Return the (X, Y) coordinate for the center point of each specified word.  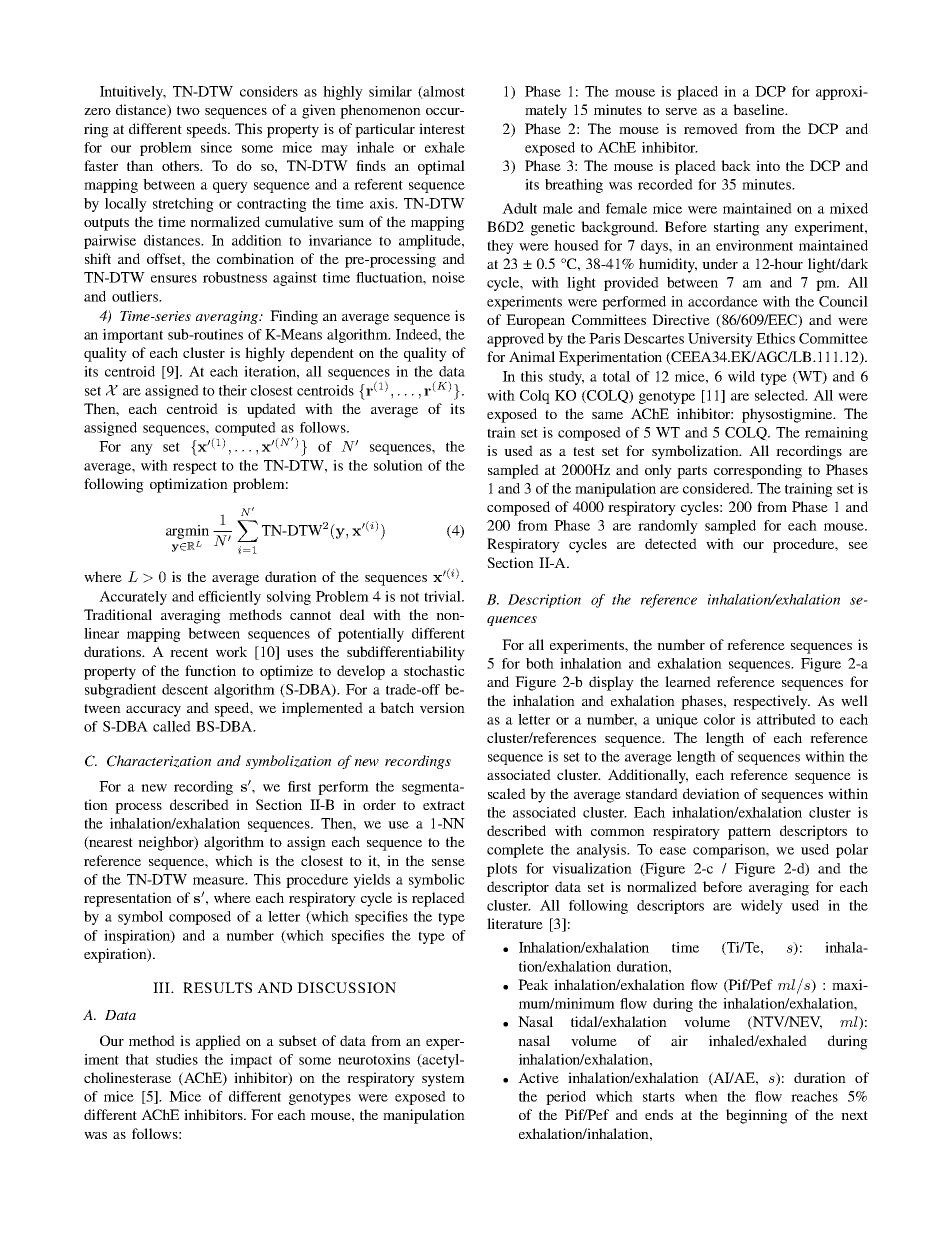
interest (442, 128)
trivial (443, 596)
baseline (760, 109)
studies (177, 1059)
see (858, 545)
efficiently (230, 598)
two (188, 110)
